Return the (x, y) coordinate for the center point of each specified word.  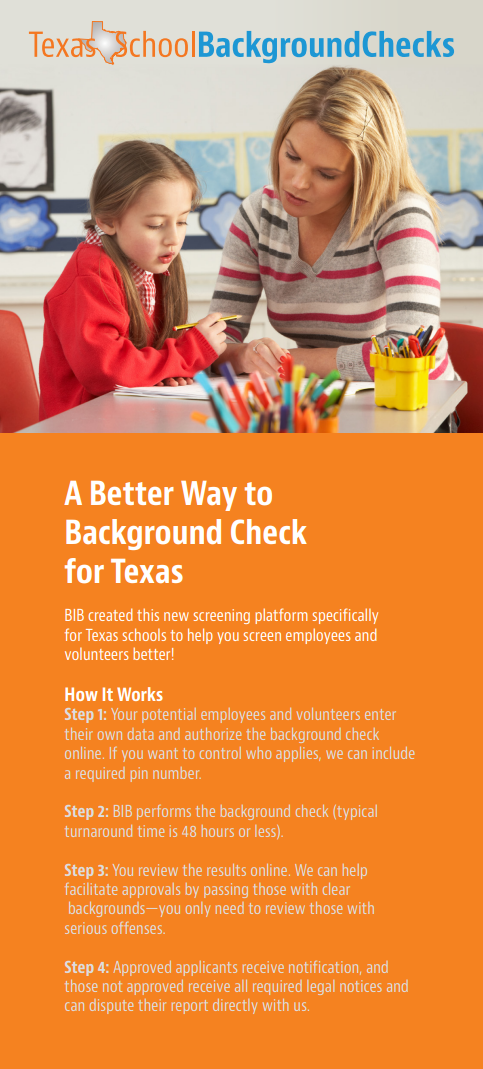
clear (336, 889)
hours (218, 831)
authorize (213, 734)
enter (380, 714)
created (110, 614)
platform (281, 616)
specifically (345, 616)
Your (124, 714)
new (176, 616)
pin (139, 774)
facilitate (91, 889)
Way (209, 496)
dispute (111, 1006)
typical (356, 812)
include (393, 753)
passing (226, 890)
